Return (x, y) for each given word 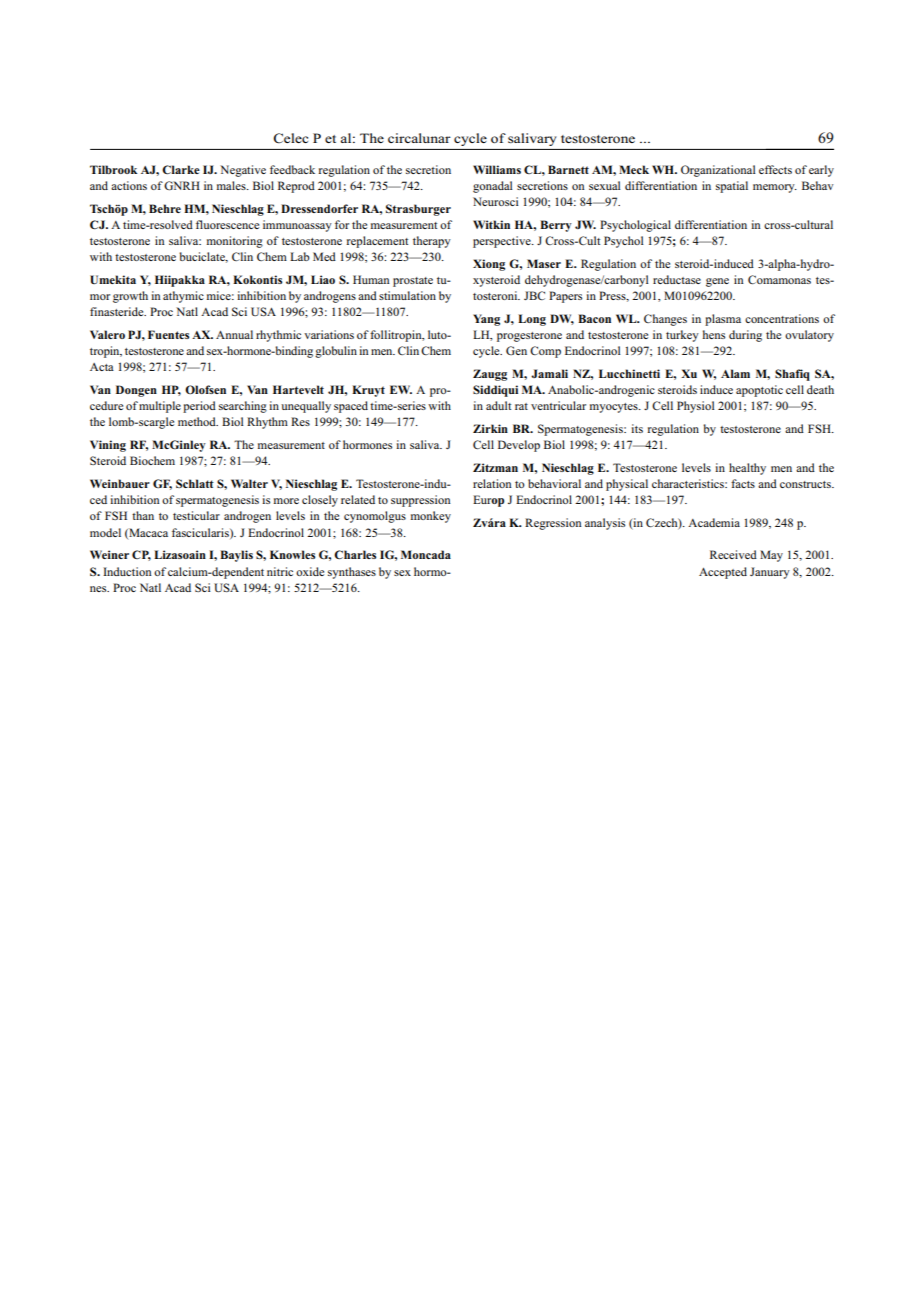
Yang (486, 320)
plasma (723, 320)
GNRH (182, 186)
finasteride (118, 311)
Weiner (109, 554)
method (198, 421)
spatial (732, 187)
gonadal (492, 187)
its (637, 428)
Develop (519, 446)
